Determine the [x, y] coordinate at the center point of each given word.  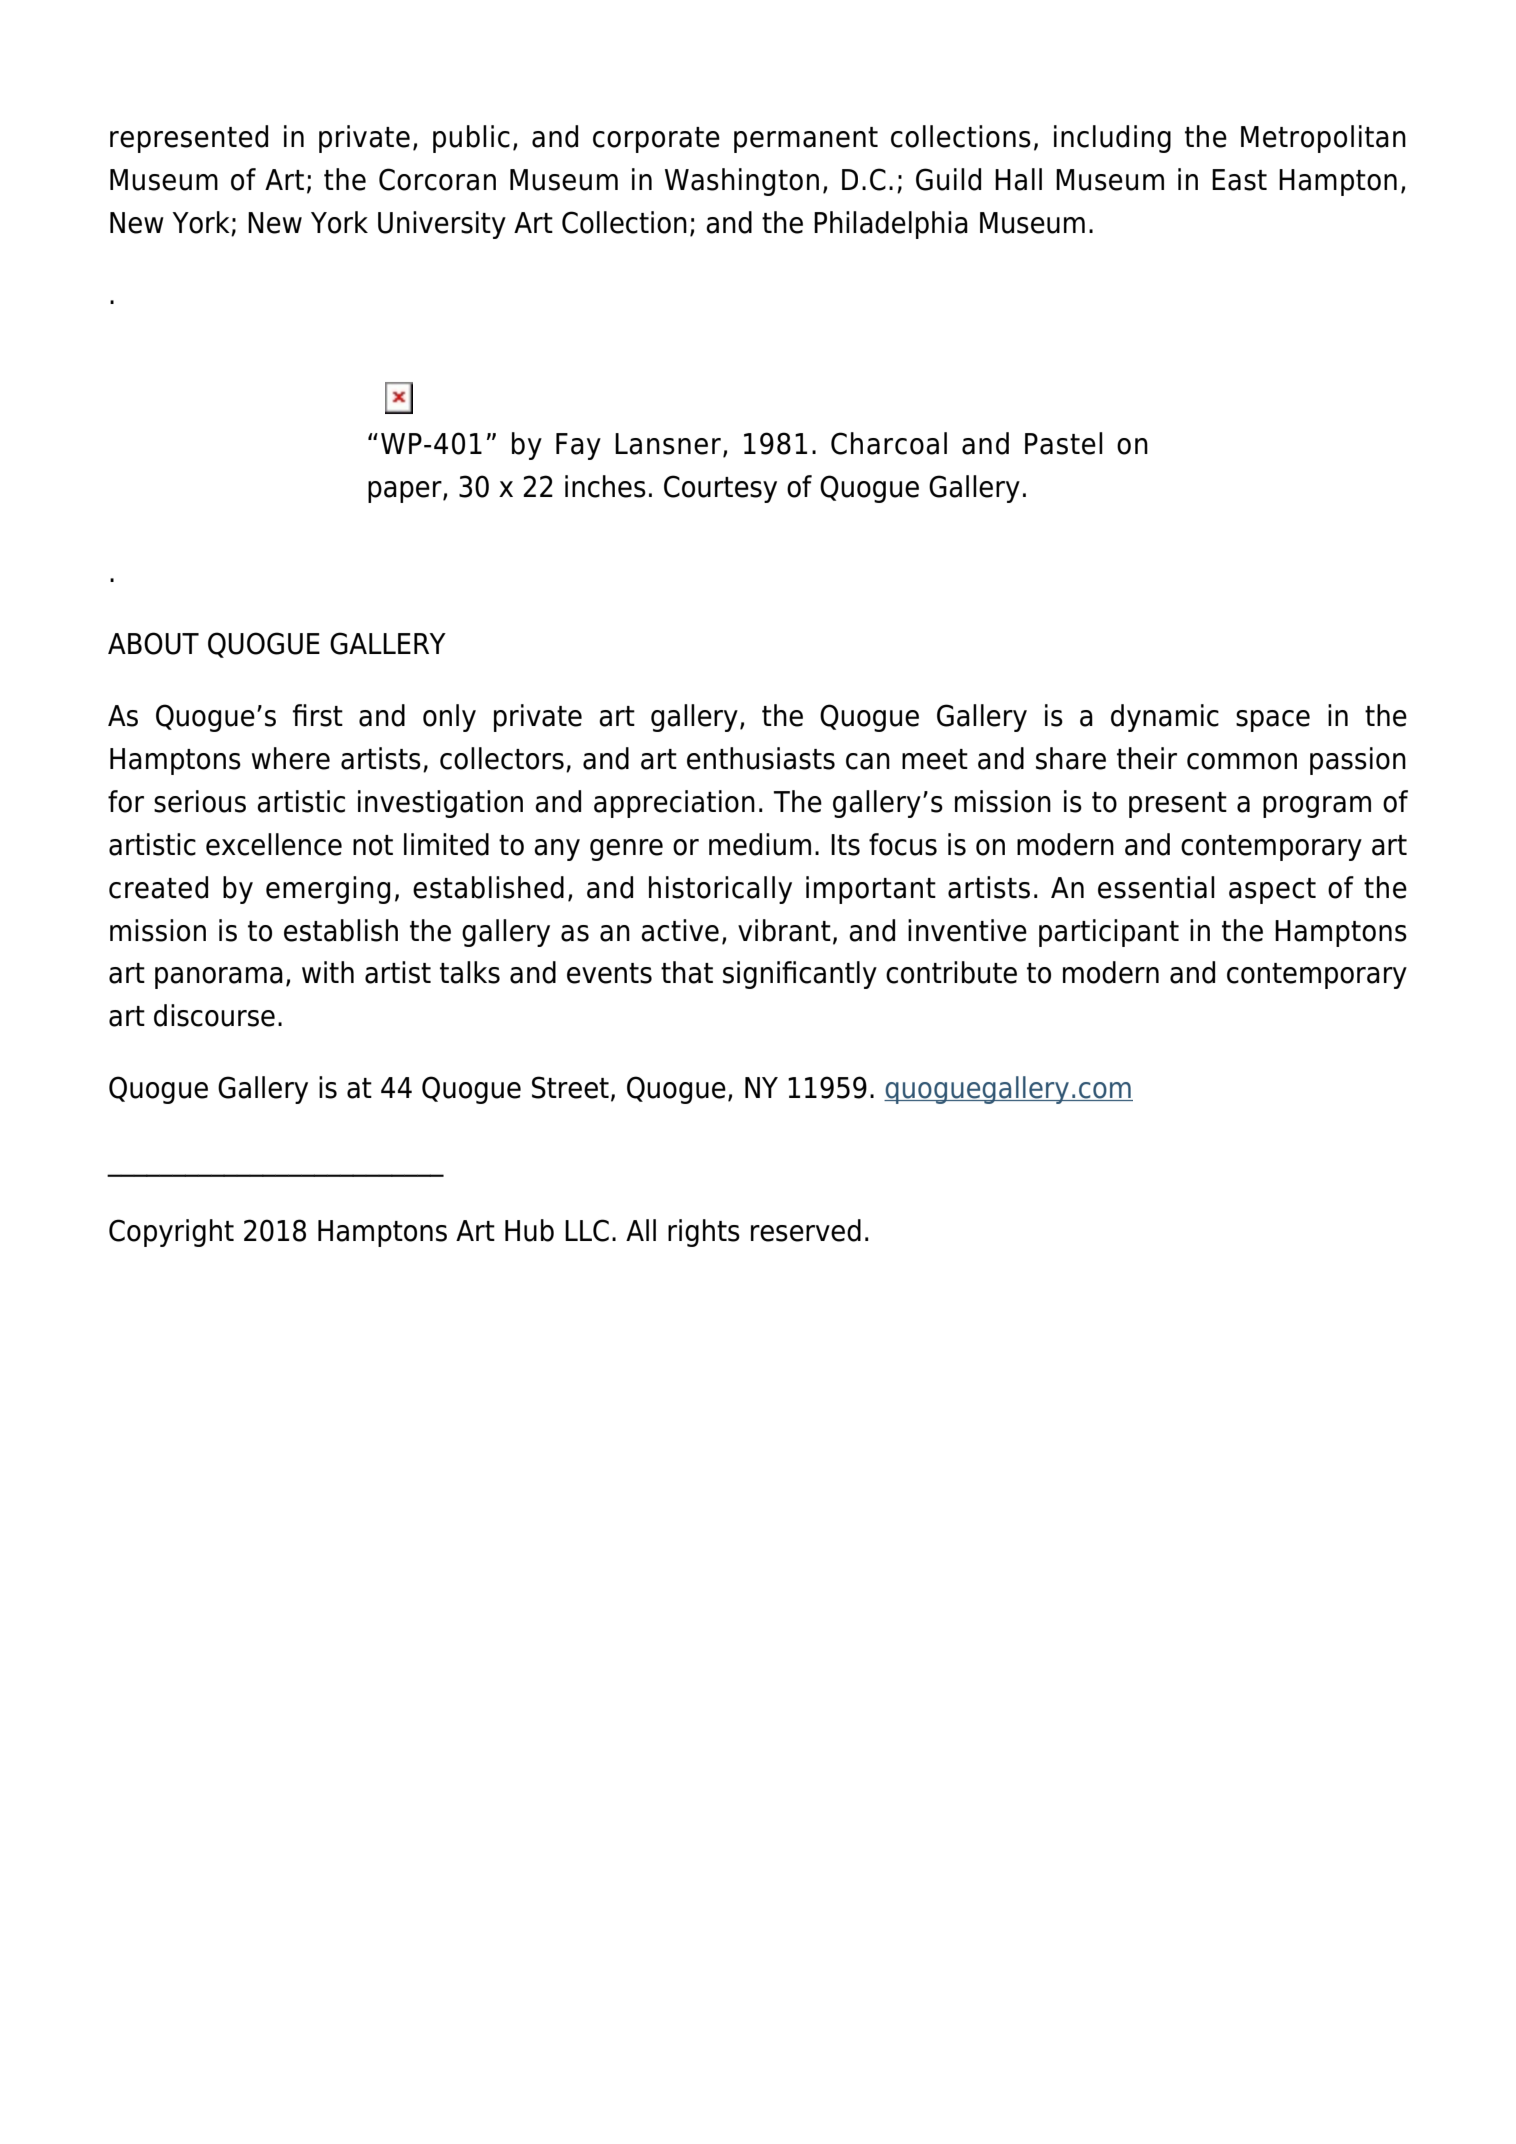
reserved [806, 1230]
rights [704, 1233]
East [1239, 180]
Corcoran [437, 179]
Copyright [171, 1233]
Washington [742, 182]
